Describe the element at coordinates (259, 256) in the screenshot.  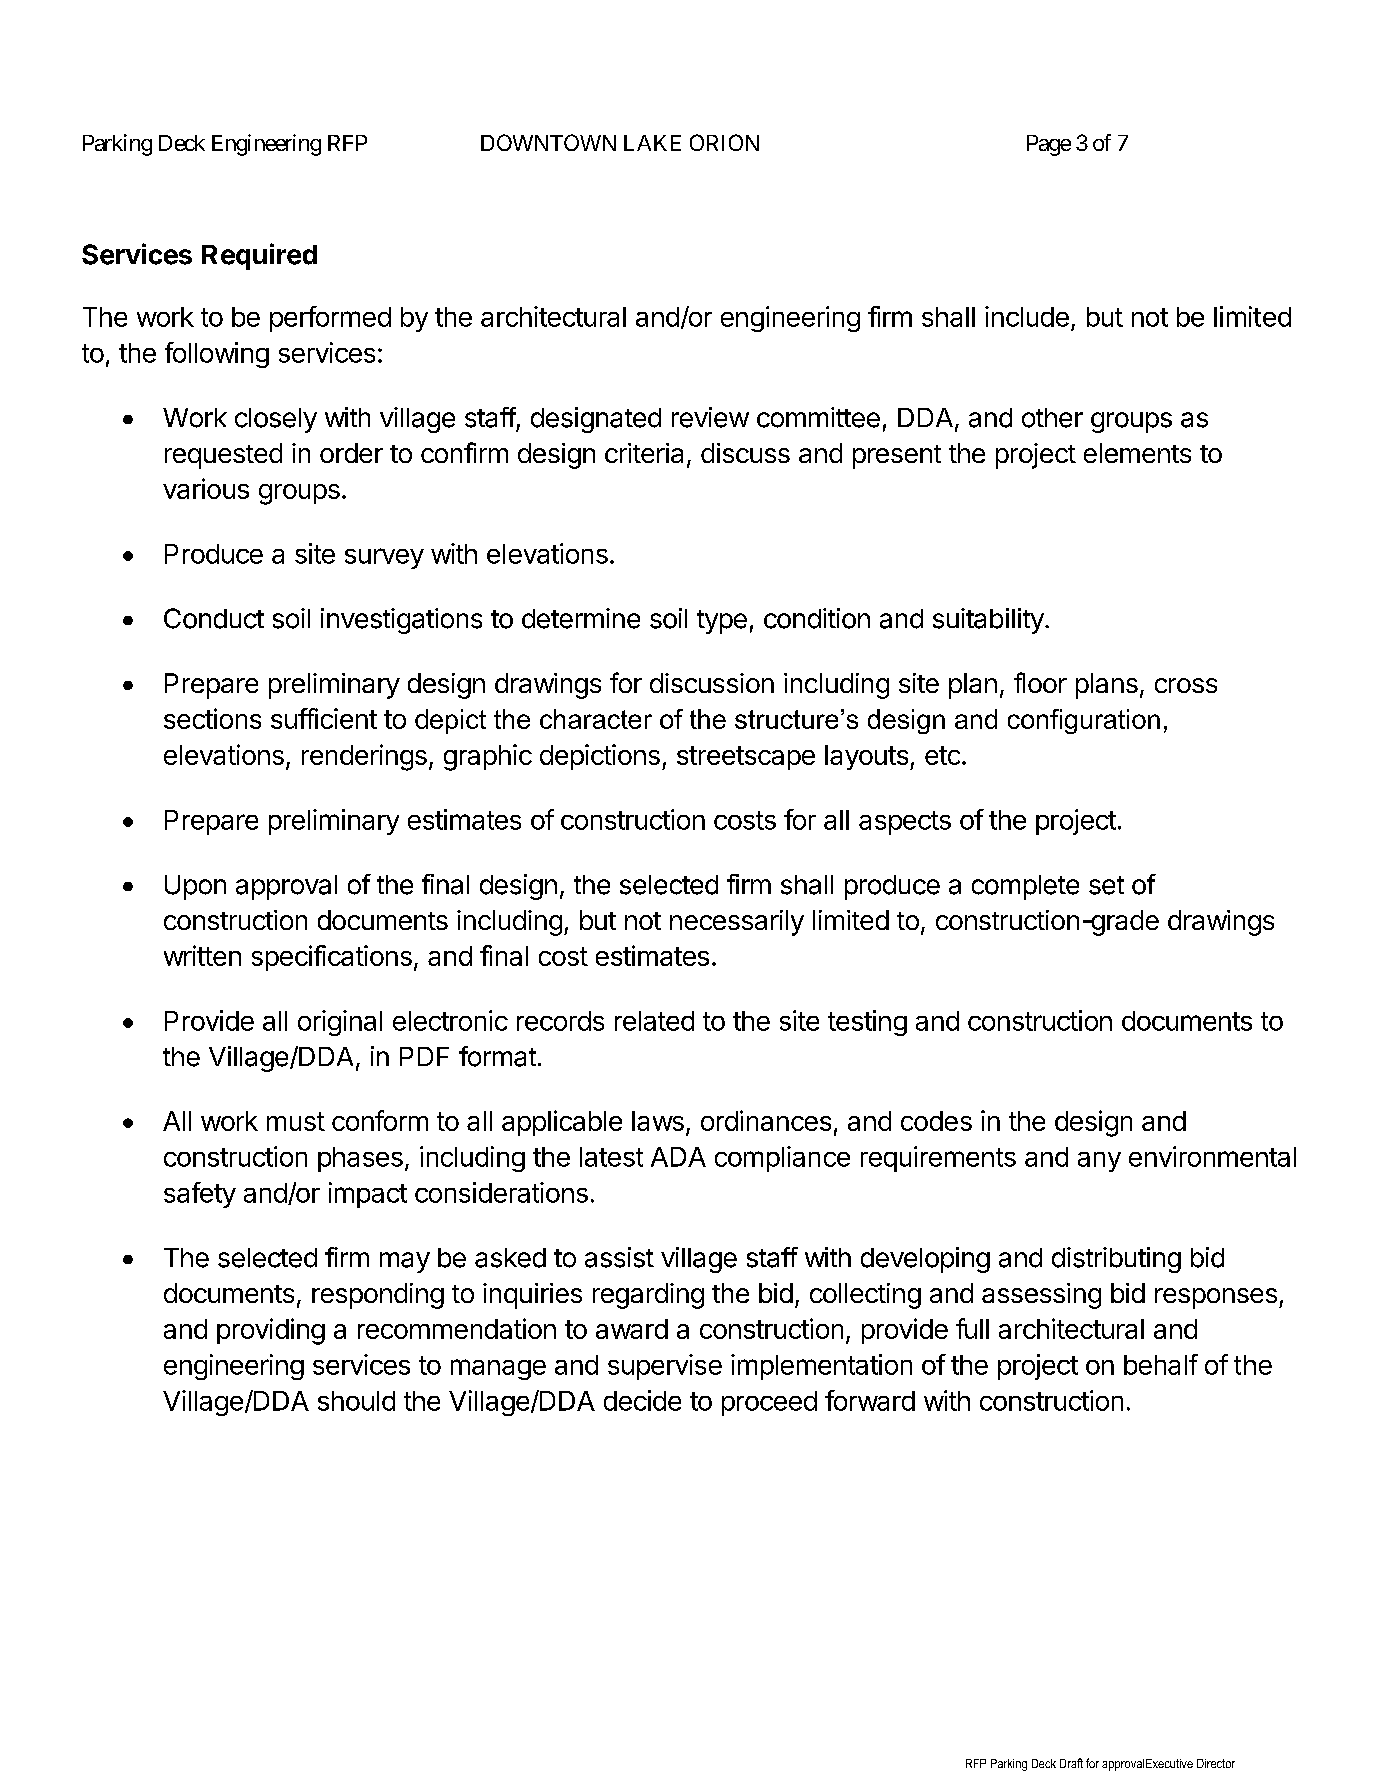
I see `Required` at that location.
